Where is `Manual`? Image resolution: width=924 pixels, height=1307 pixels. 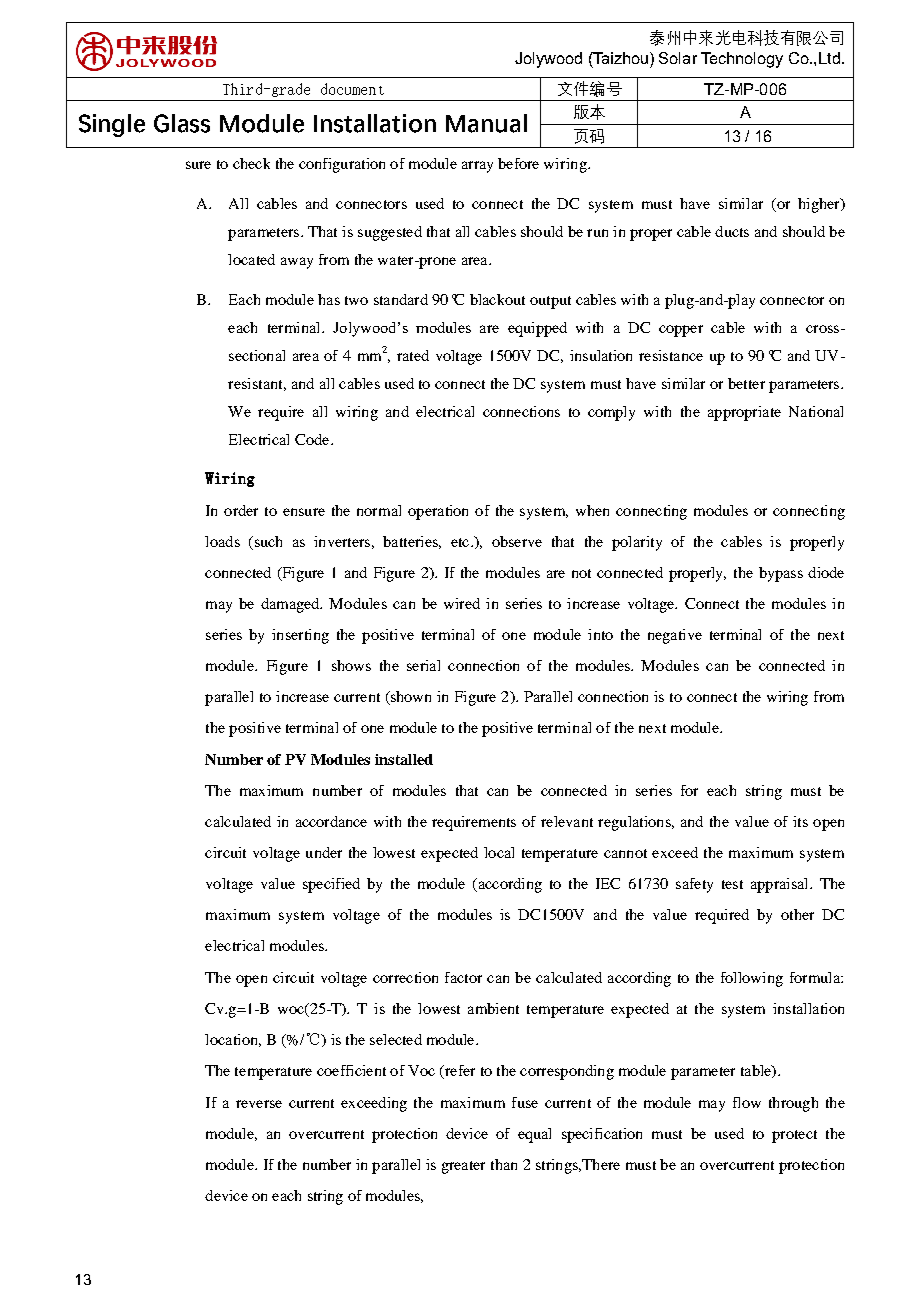 Manual is located at coordinates (486, 123).
